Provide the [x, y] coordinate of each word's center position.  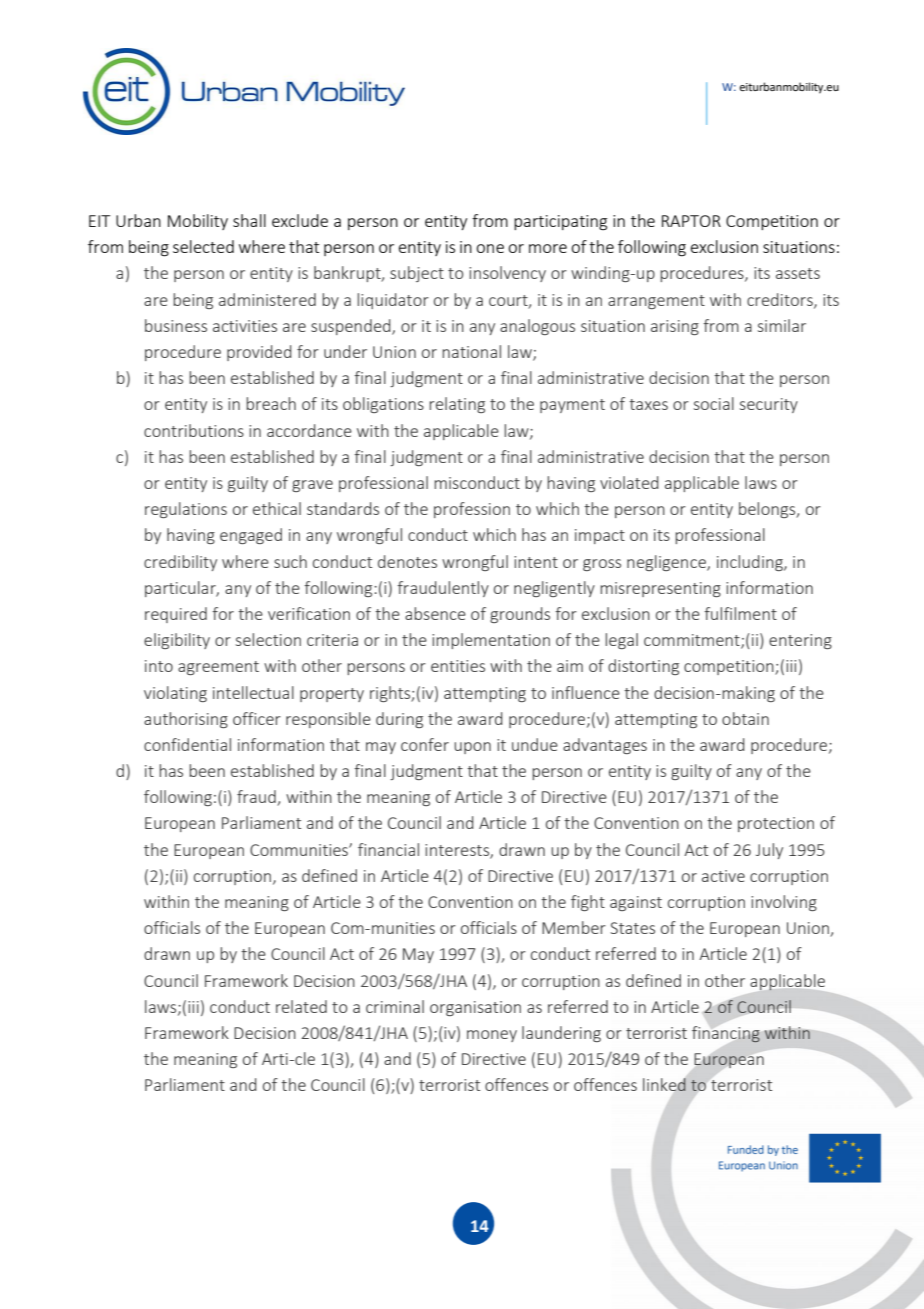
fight [588, 903]
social [714, 403]
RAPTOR [691, 221]
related [301, 1006]
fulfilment [741, 613]
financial [388, 849]
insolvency [507, 274]
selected [203, 246]
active [723, 876]
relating [457, 405]
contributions [194, 430]
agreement [218, 668]
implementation [491, 641]
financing [726, 1034]
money [492, 1036]
